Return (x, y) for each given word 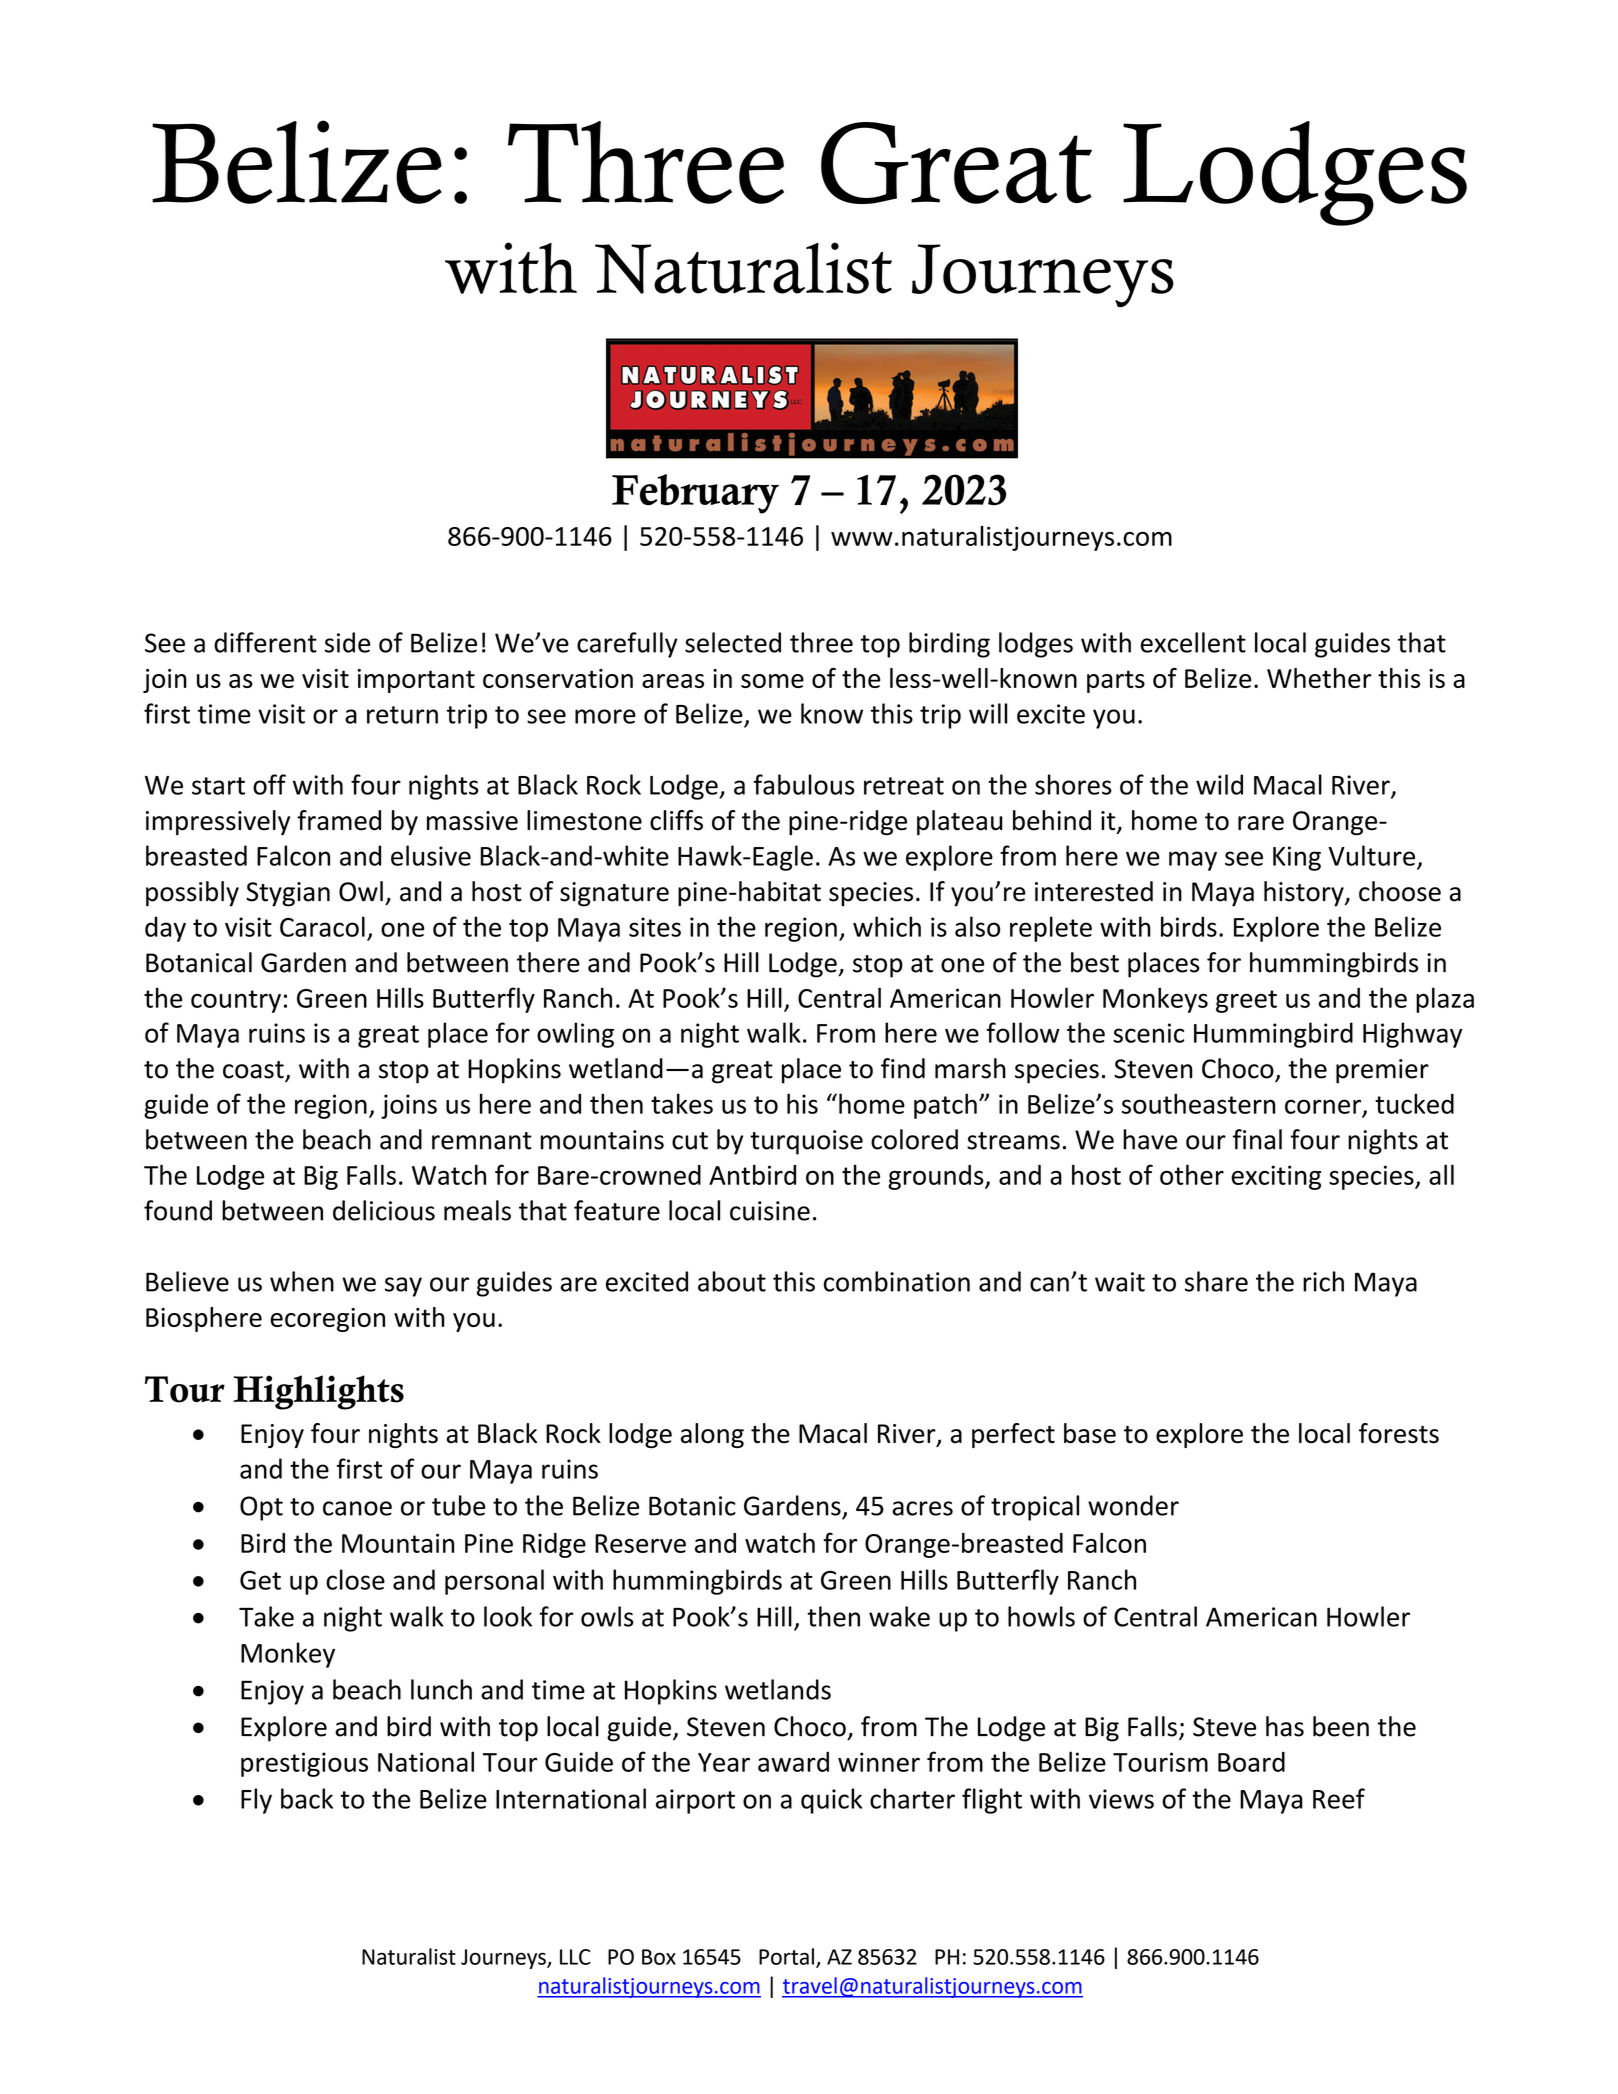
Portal (788, 1957)
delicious (384, 1210)
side (348, 642)
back (307, 1798)
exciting (1276, 1177)
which (887, 926)
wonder (1133, 1505)
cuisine (770, 1211)
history (1305, 894)
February (695, 494)
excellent (1193, 642)
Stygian (288, 894)
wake (899, 1616)
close (355, 1579)
